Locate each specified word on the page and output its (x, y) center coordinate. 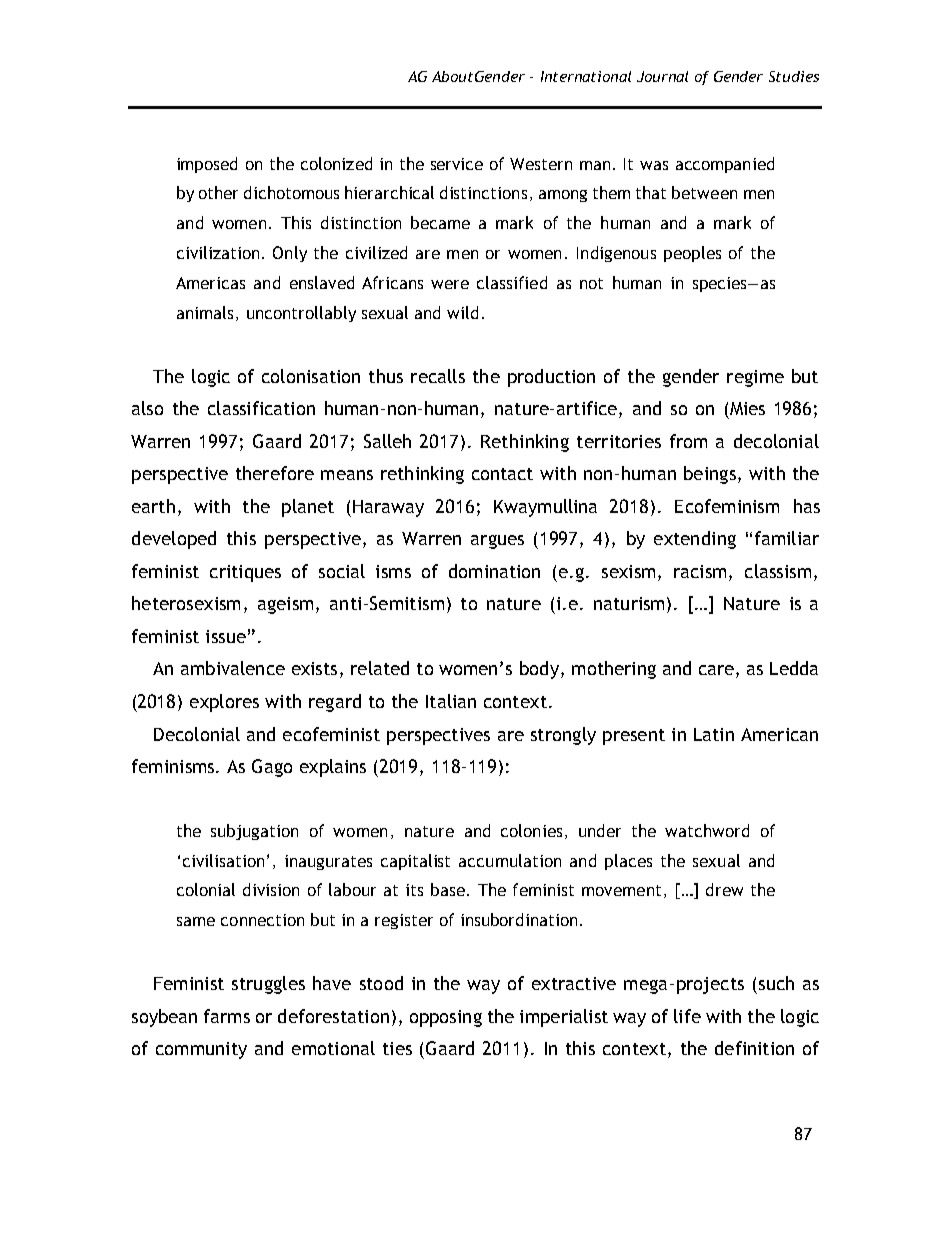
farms (227, 1016)
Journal (662, 76)
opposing (446, 1018)
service (457, 164)
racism (700, 571)
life (687, 1016)
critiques (245, 573)
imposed (207, 165)
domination (494, 571)
